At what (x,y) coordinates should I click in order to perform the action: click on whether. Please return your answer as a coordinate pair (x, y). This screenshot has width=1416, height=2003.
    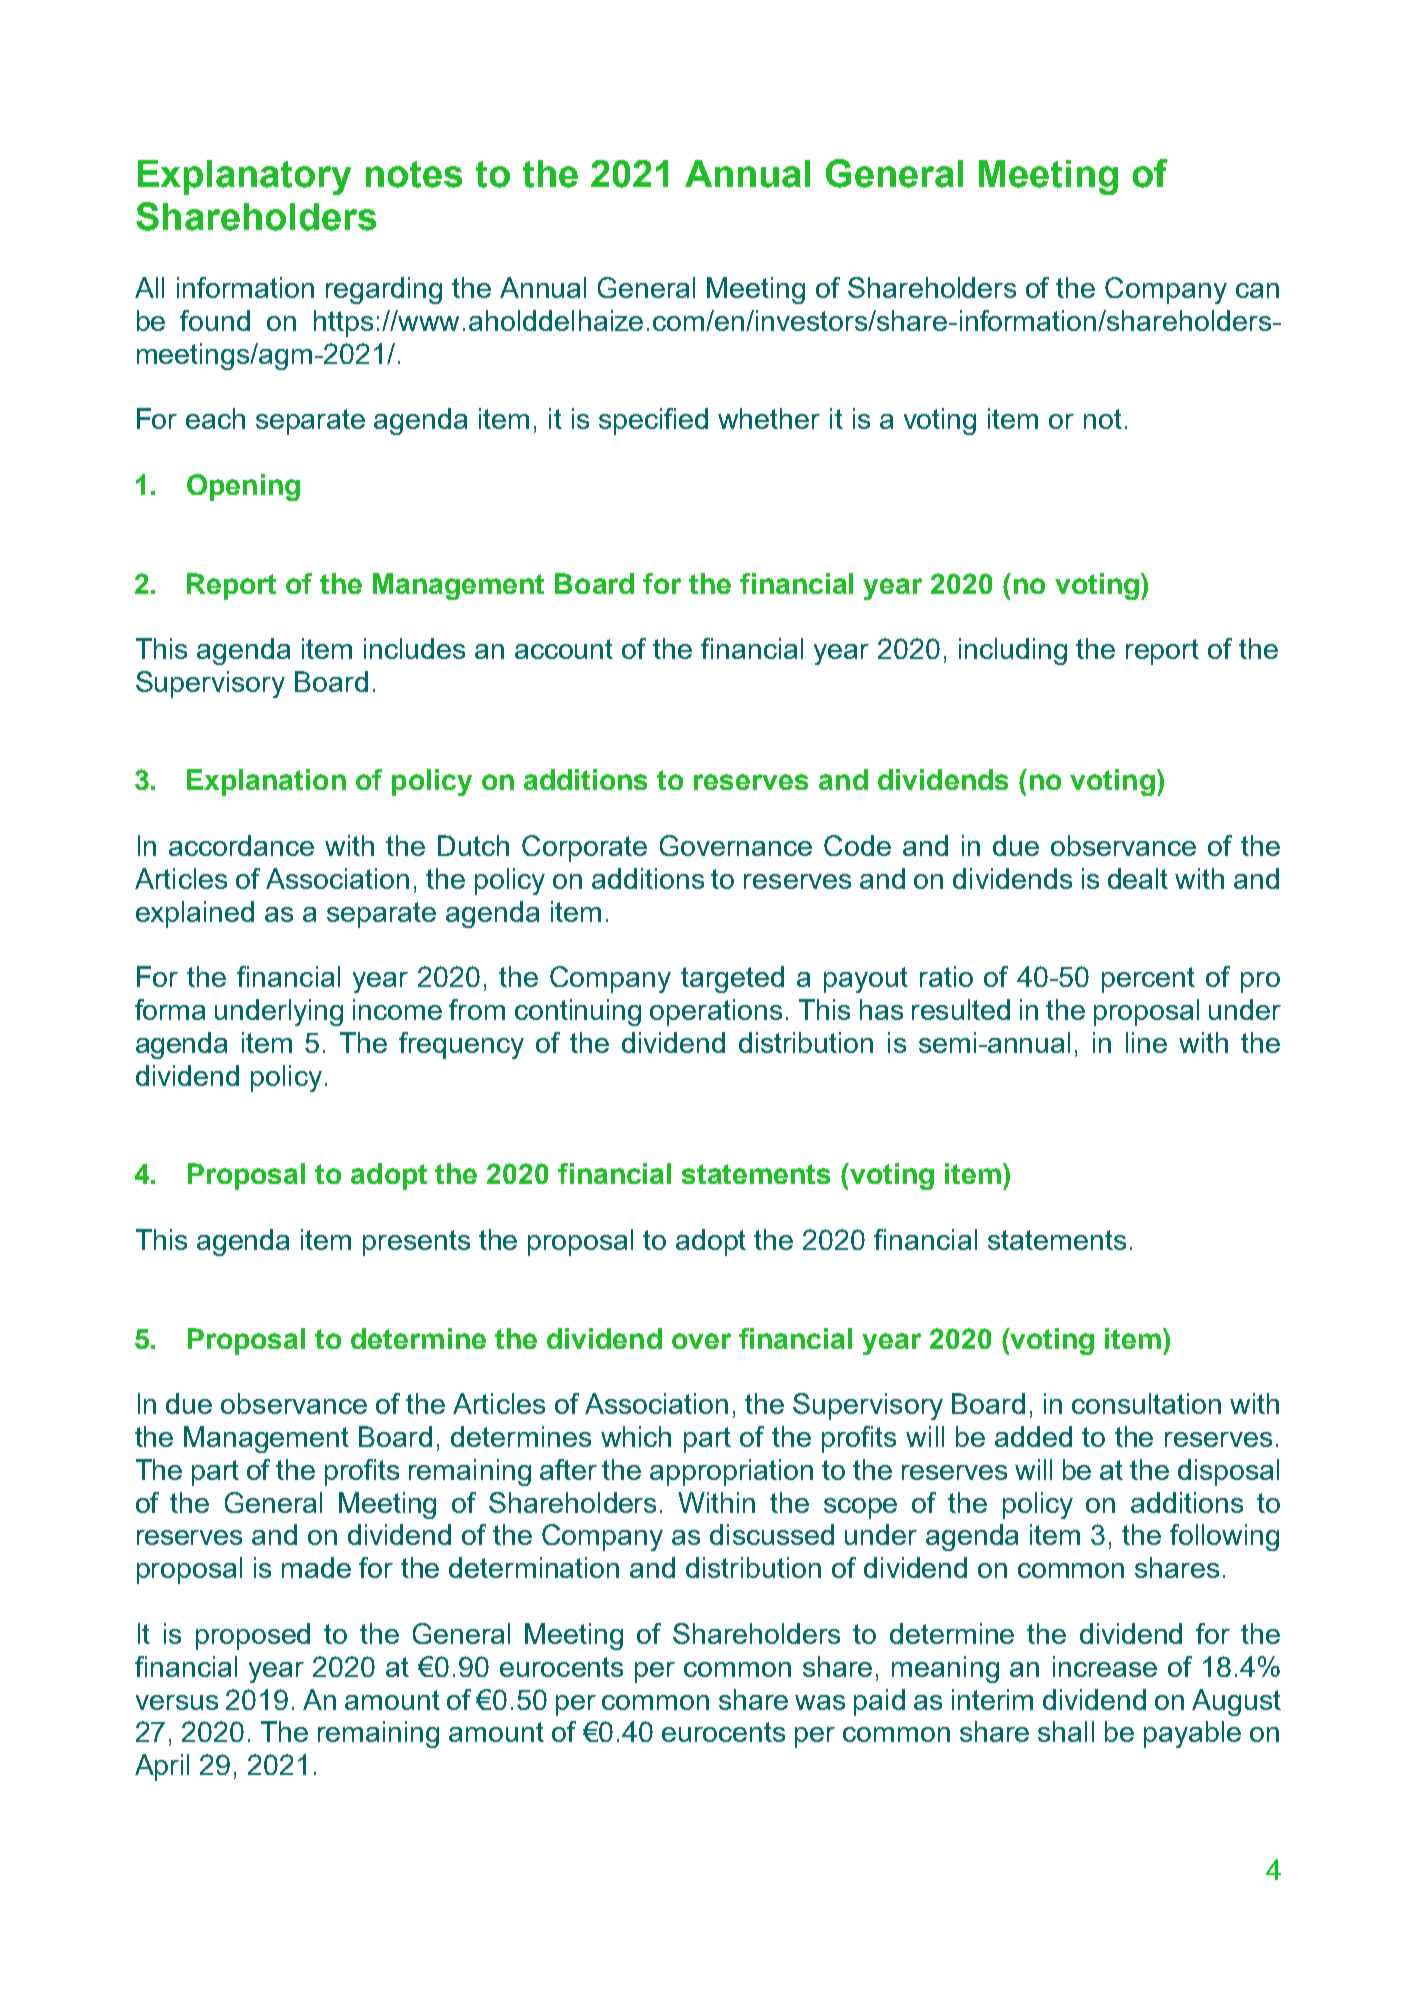
    Looking at the image, I should click on (769, 418).
